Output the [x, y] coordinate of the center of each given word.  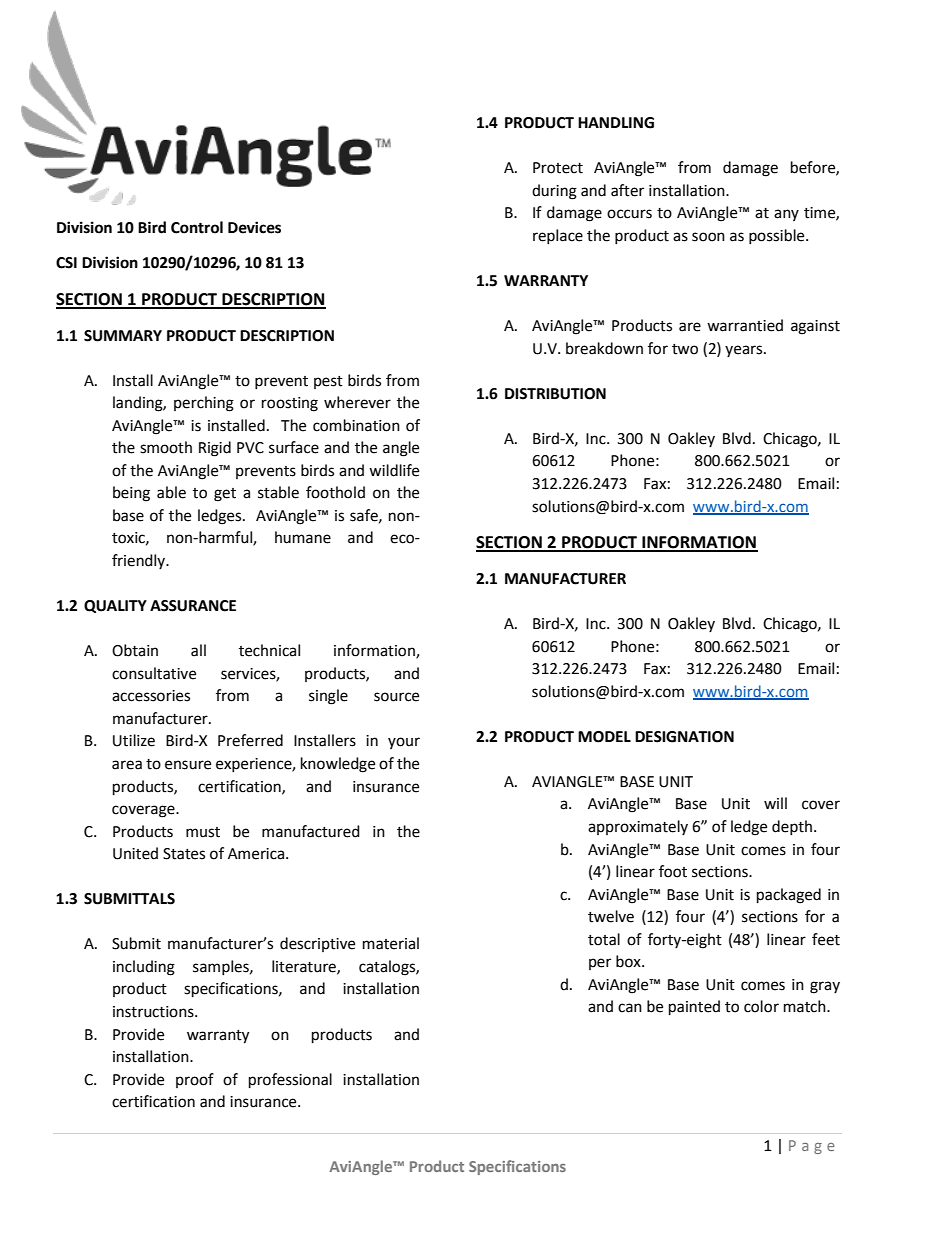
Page [812, 1147]
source [396, 697]
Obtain [135, 650]
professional [290, 1081]
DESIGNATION [684, 737]
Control [197, 227]
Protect [558, 168]
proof [195, 1080]
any [786, 215]
